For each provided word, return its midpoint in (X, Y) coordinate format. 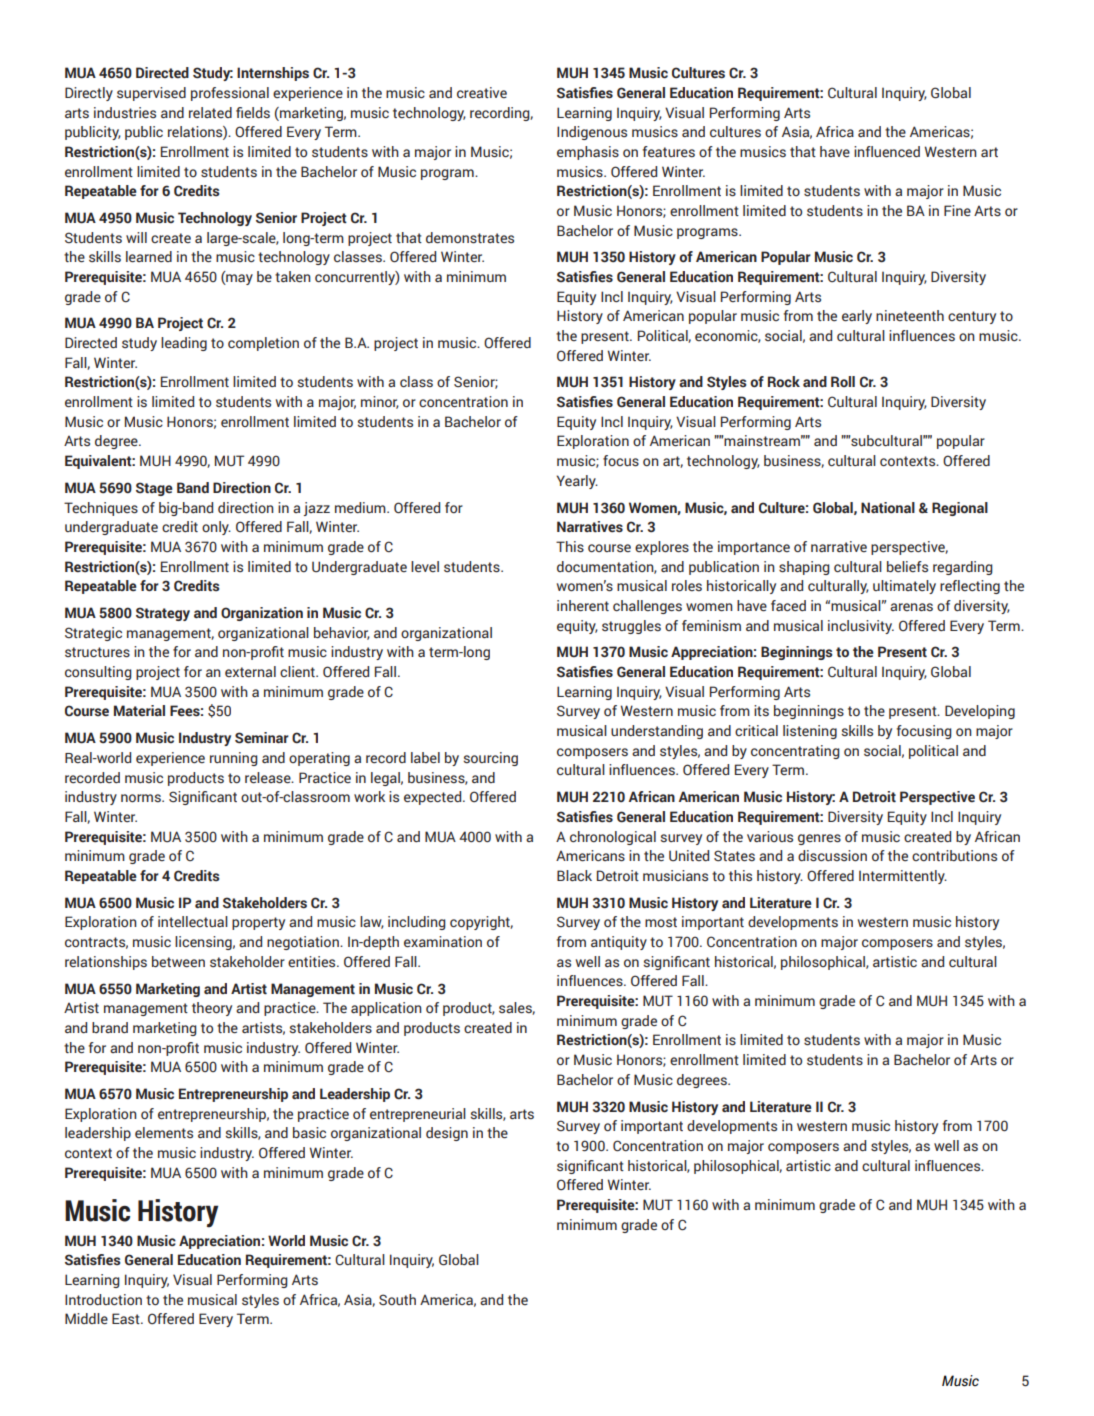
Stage (154, 489)
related (210, 112)
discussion (832, 856)
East (127, 1318)
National (888, 508)
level (425, 567)
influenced (887, 151)
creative (482, 92)
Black (574, 875)
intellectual (193, 921)
